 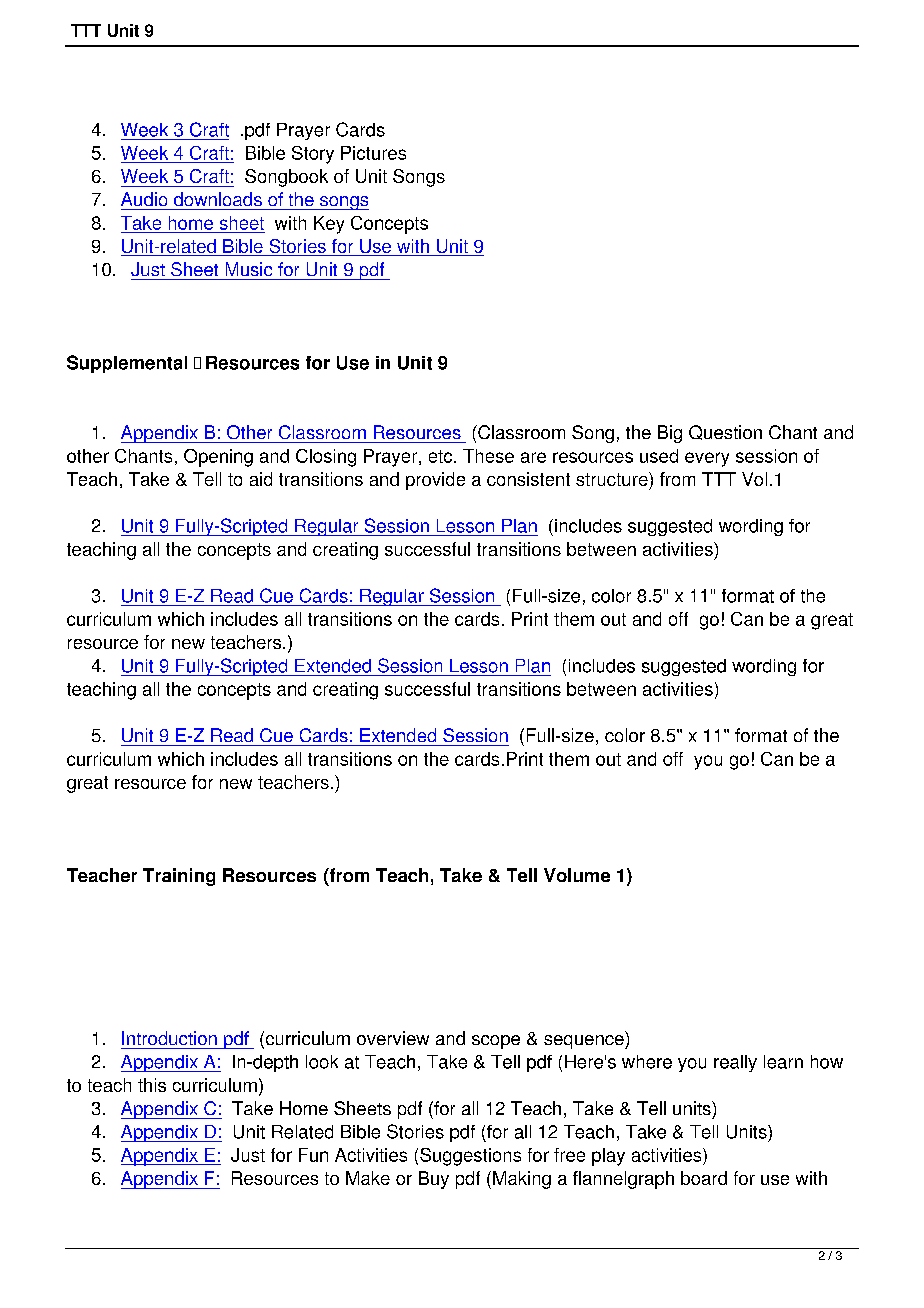 I want to click on Suggestions, so click(x=470, y=1157).
